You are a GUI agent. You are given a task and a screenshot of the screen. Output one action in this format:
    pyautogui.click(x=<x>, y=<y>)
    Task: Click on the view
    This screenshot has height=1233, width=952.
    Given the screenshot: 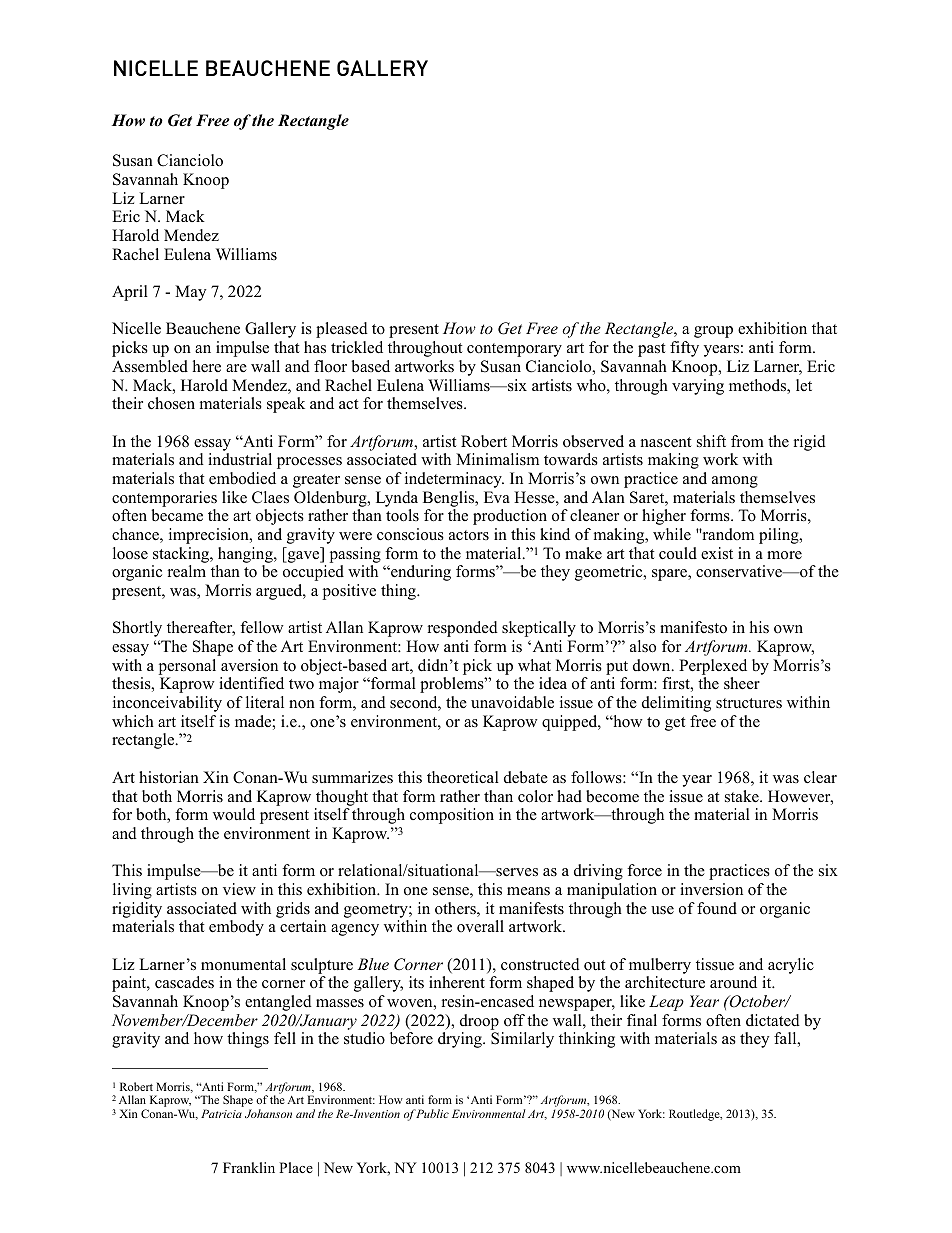 What is the action you would take?
    pyautogui.click(x=239, y=889)
